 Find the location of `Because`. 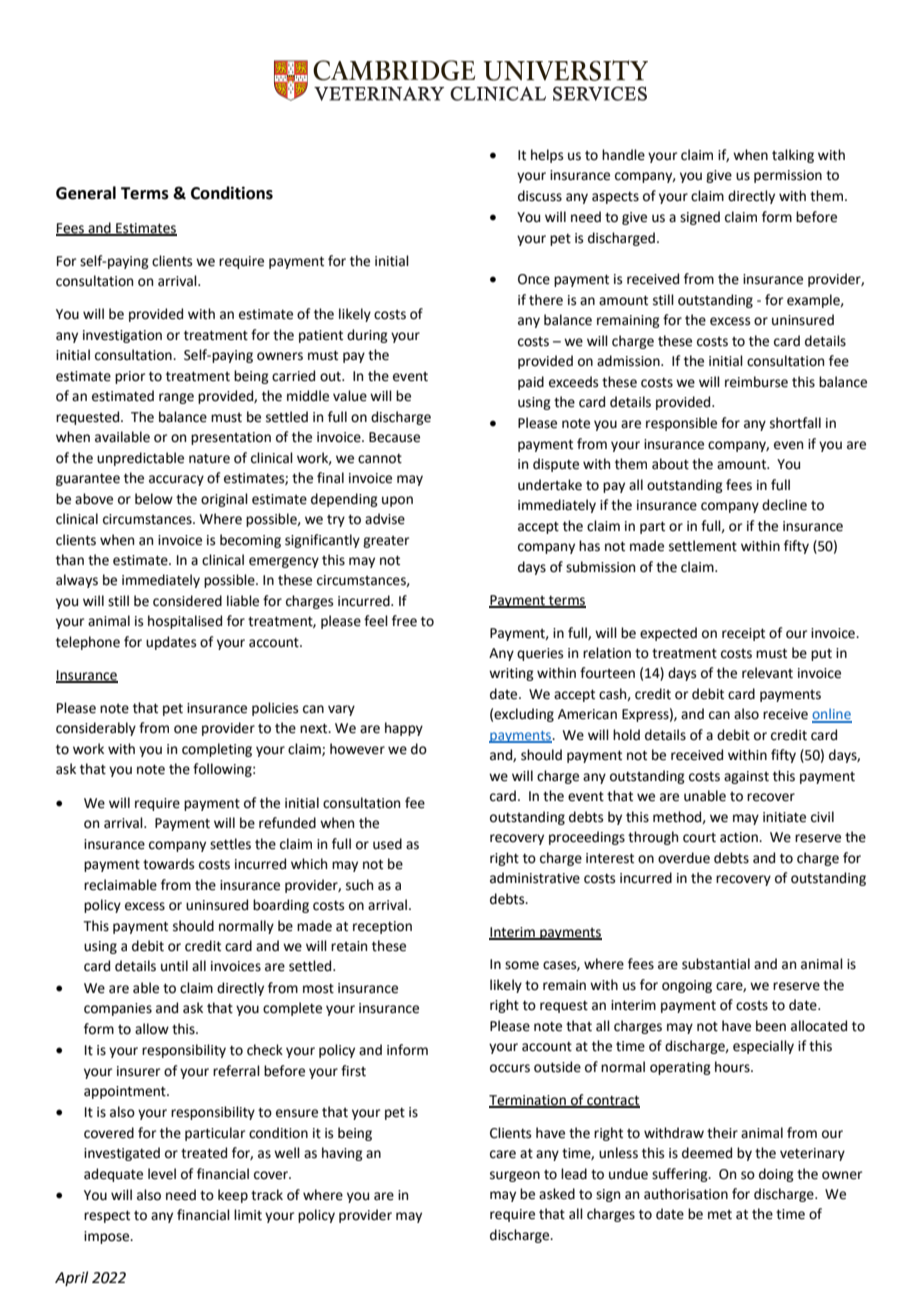

Because is located at coordinates (394, 437).
